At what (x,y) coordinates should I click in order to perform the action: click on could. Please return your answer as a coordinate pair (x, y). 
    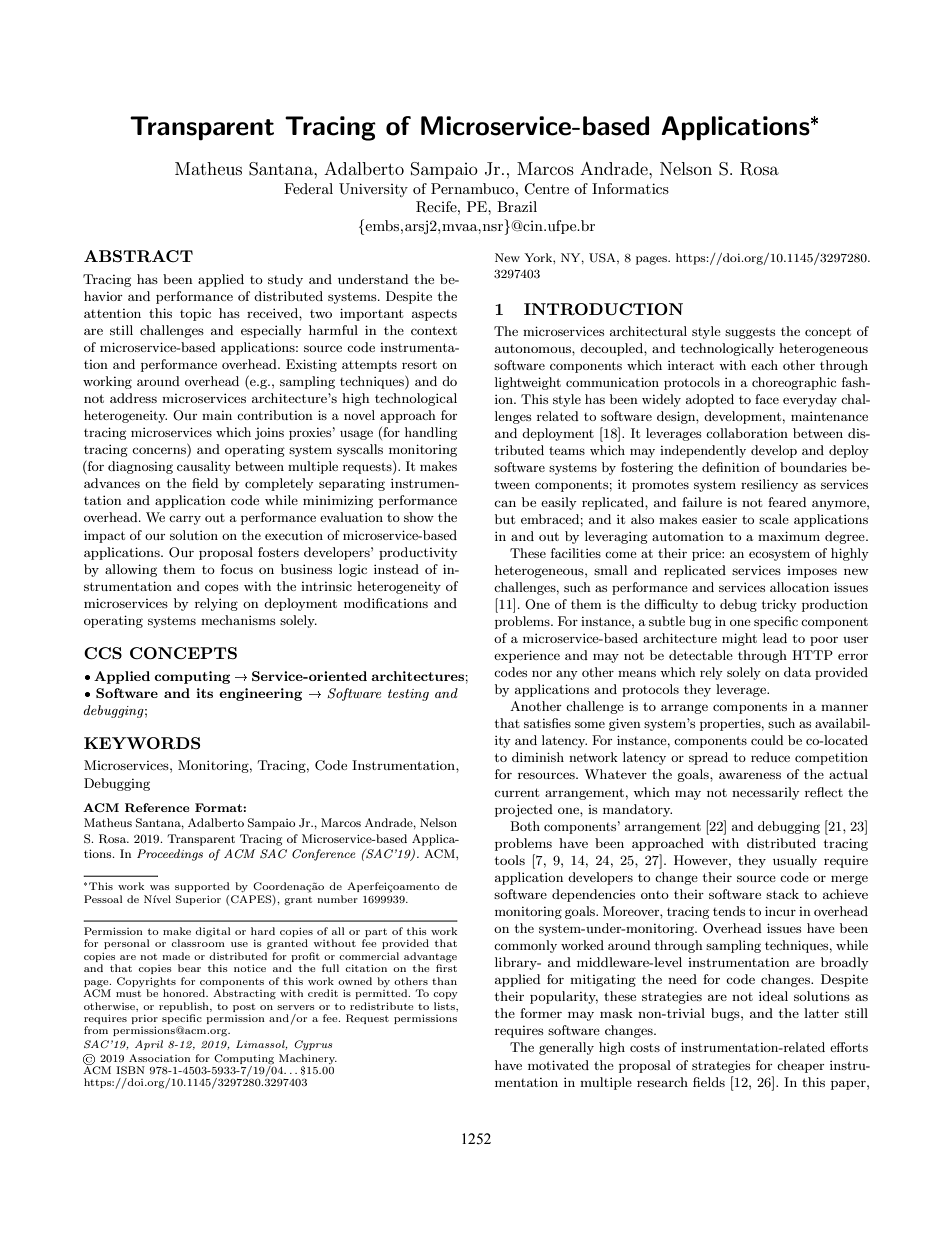
    Looking at the image, I should click on (767, 740).
